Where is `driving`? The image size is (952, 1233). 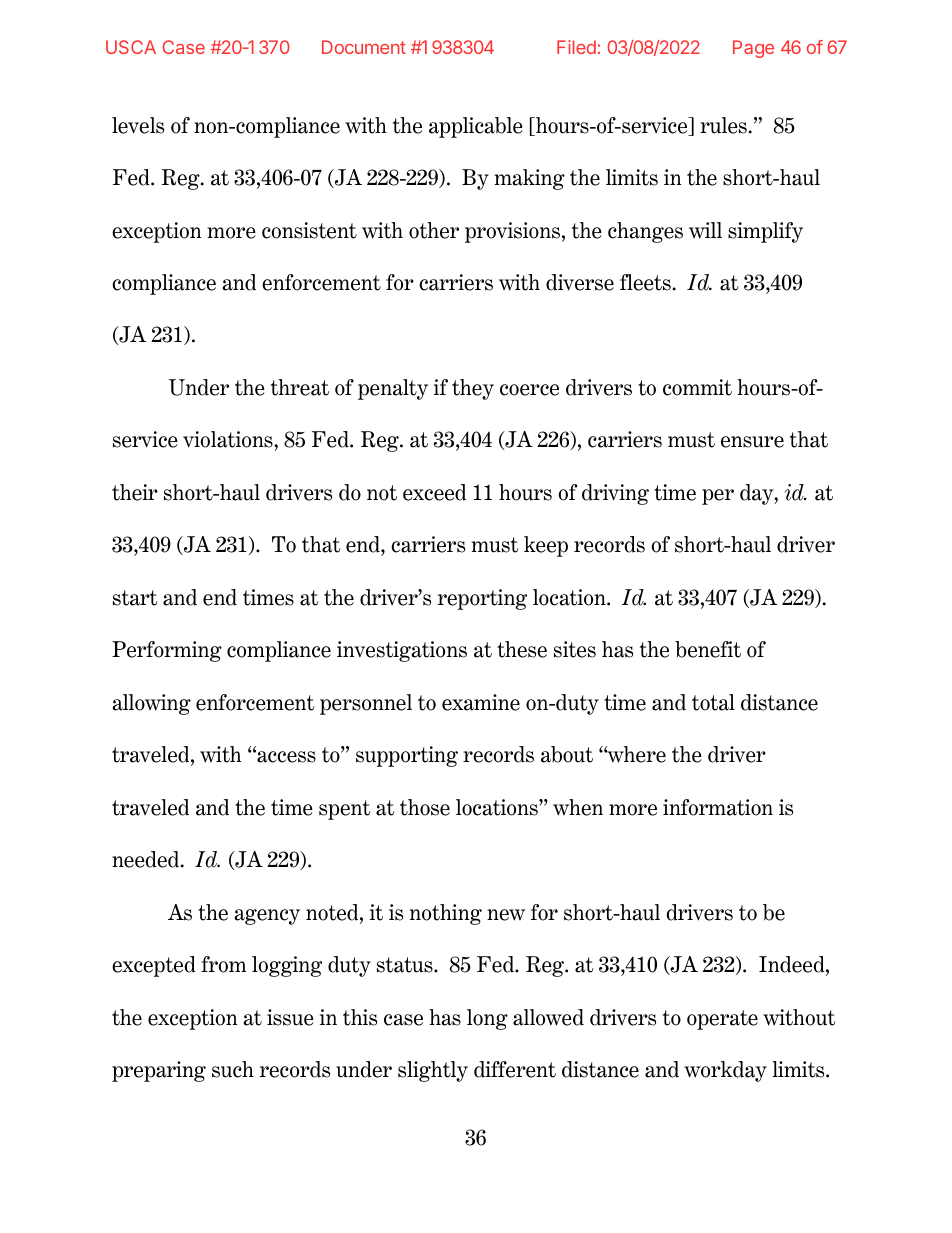
driving is located at coordinates (615, 494).
